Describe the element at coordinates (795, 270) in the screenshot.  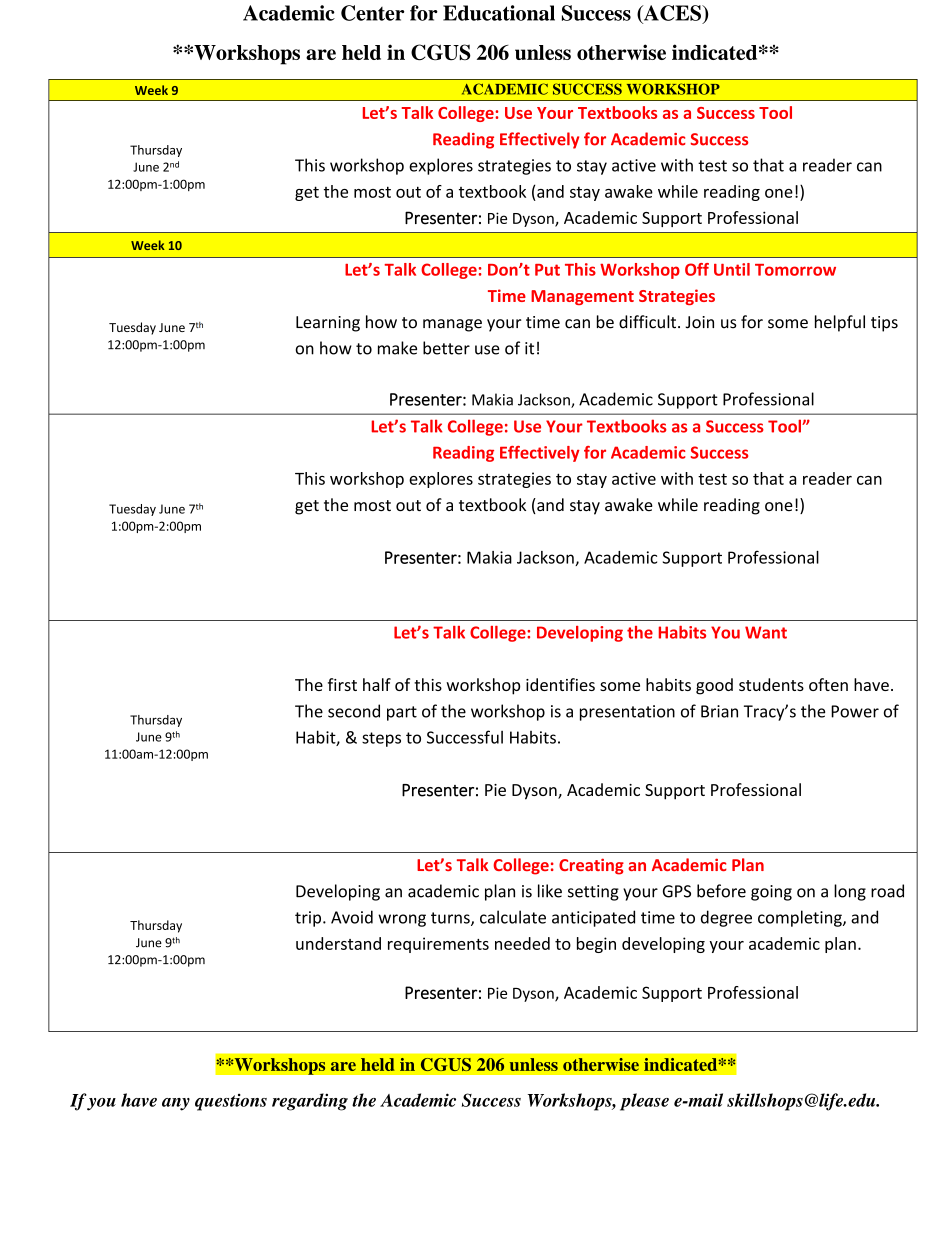
I see `Tomorrow` at that location.
